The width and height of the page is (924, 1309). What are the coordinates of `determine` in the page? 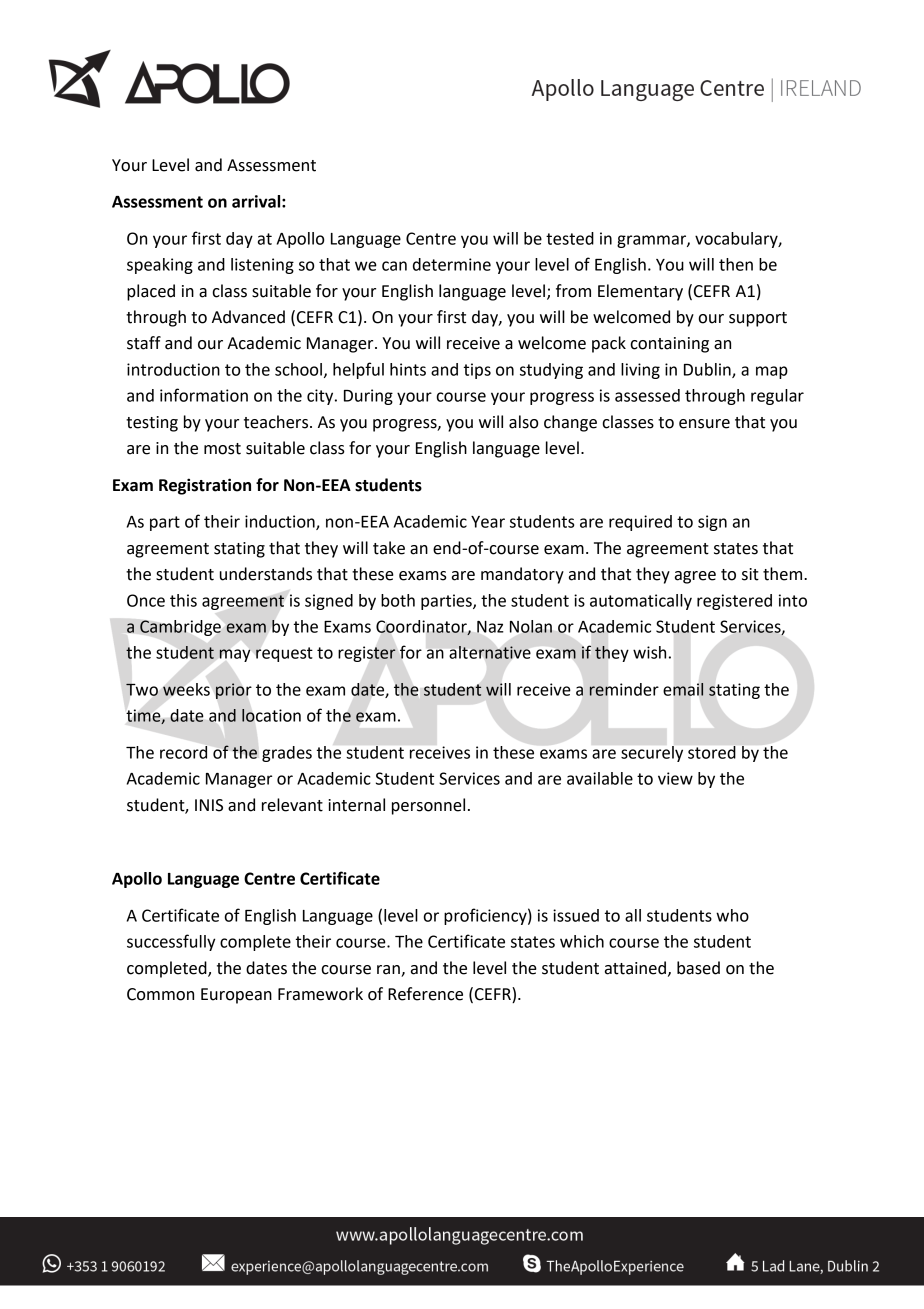 It's located at (452, 264).
